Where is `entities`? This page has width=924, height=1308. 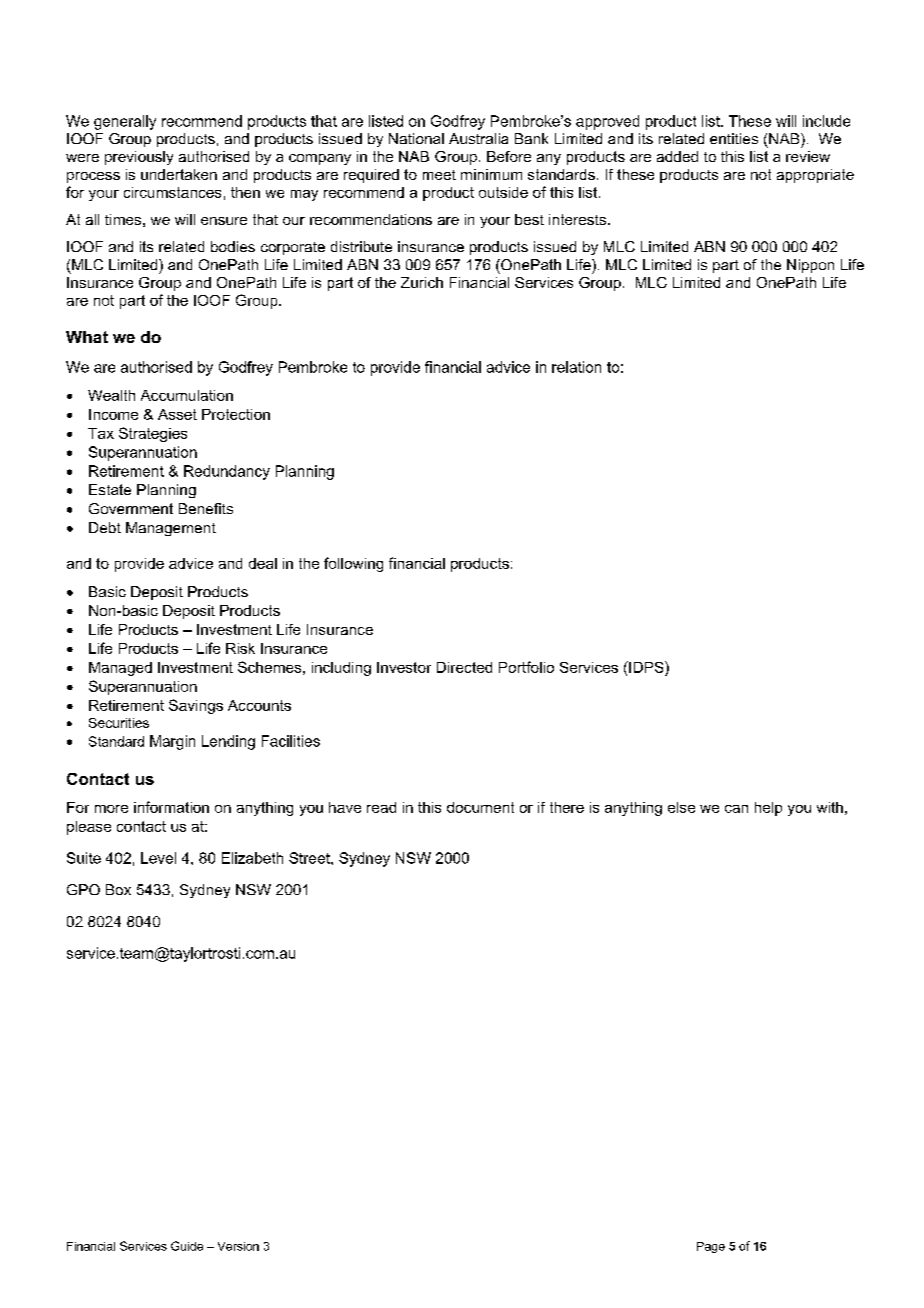
entities is located at coordinates (734, 138).
